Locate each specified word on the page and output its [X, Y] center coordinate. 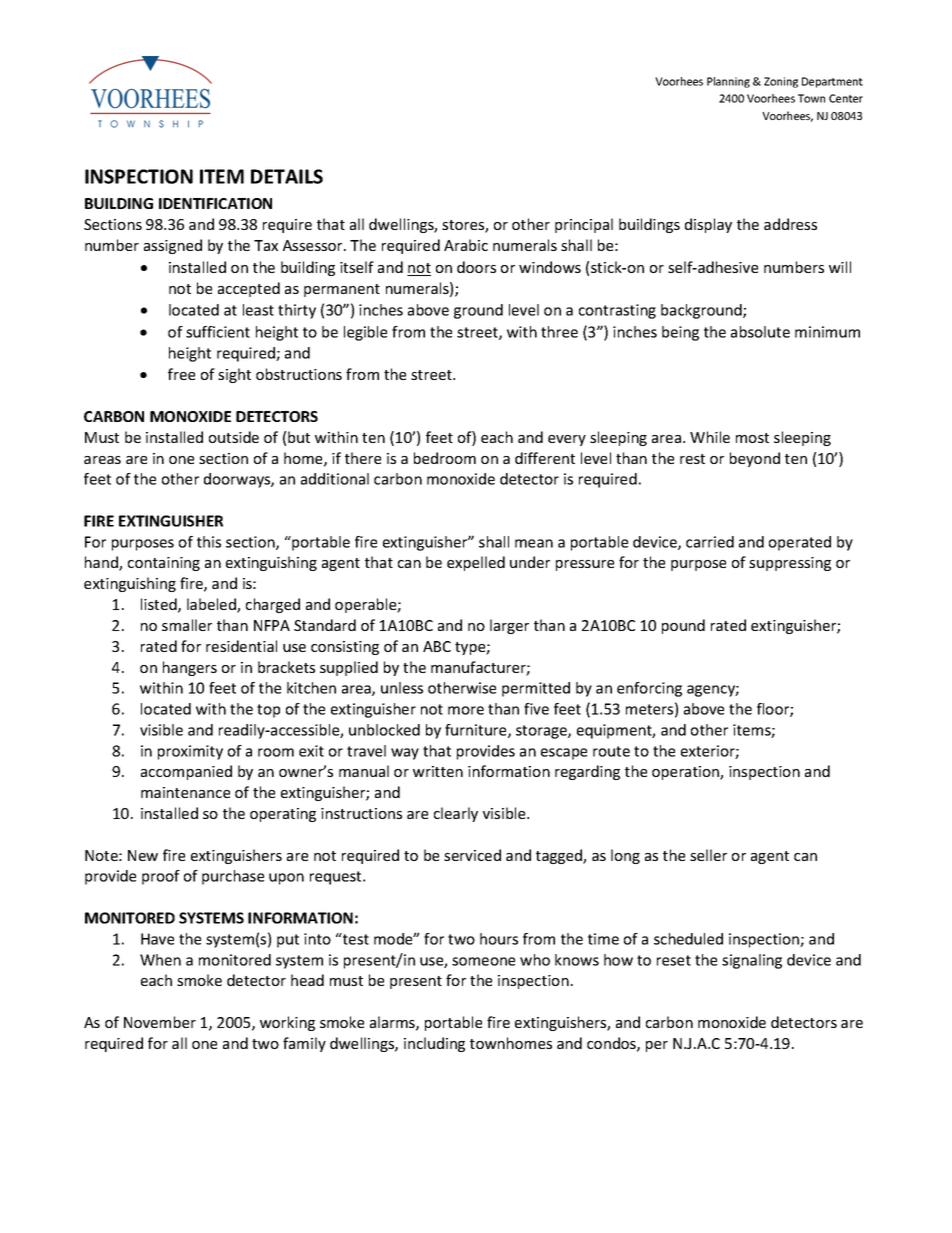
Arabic [466, 245]
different [545, 458]
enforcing [649, 689]
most [752, 438]
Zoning [781, 82]
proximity [190, 752]
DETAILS [287, 176]
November [160, 1022]
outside [234, 437]
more [466, 710]
